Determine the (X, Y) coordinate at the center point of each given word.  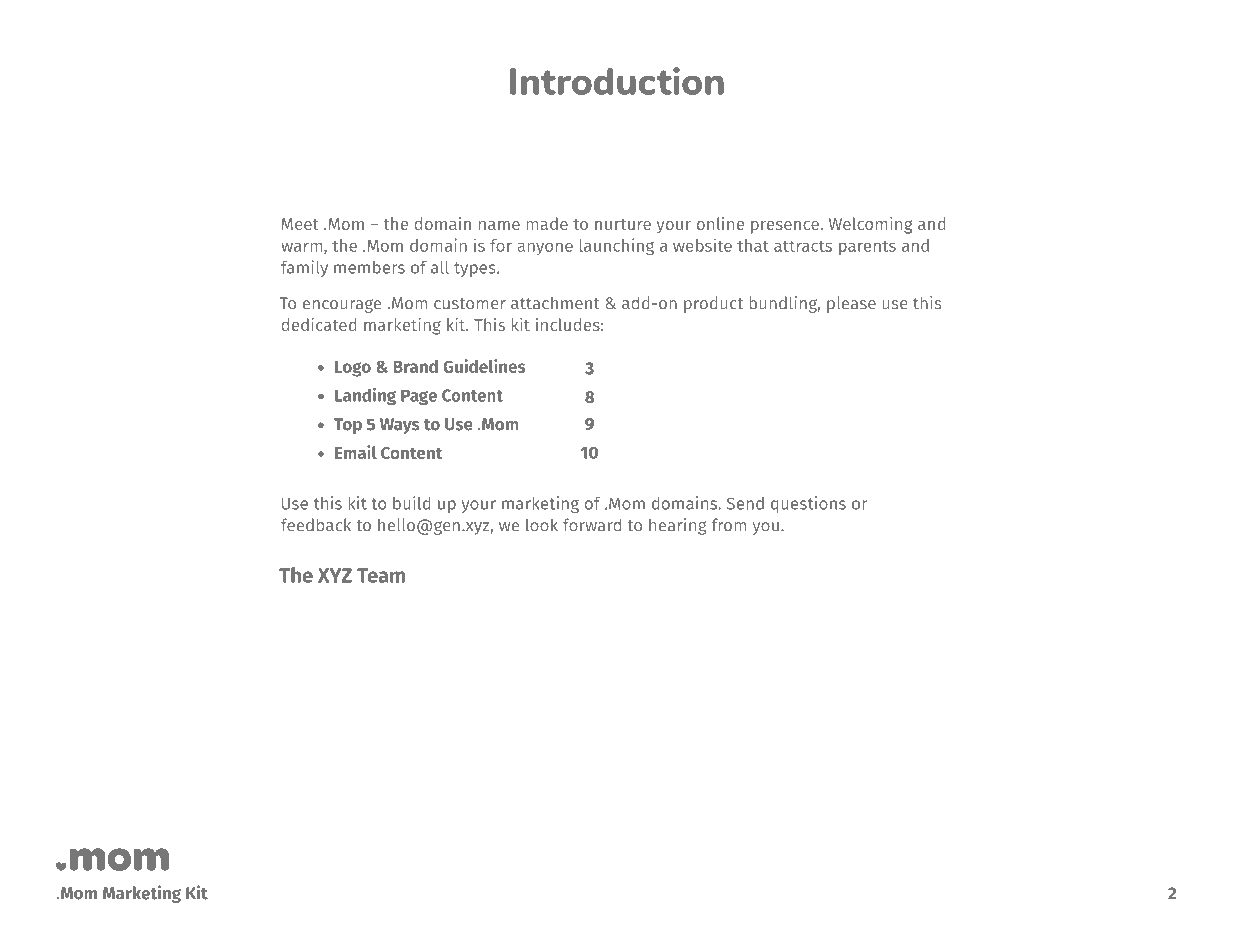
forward (592, 525)
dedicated (319, 324)
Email (356, 452)
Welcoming (871, 225)
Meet (300, 224)
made (547, 223)
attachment (555, 303)
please (851, 304)
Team (381, 575)
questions (808, 504)
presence (786, 227)
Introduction (617, 81)
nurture (623, 224)
